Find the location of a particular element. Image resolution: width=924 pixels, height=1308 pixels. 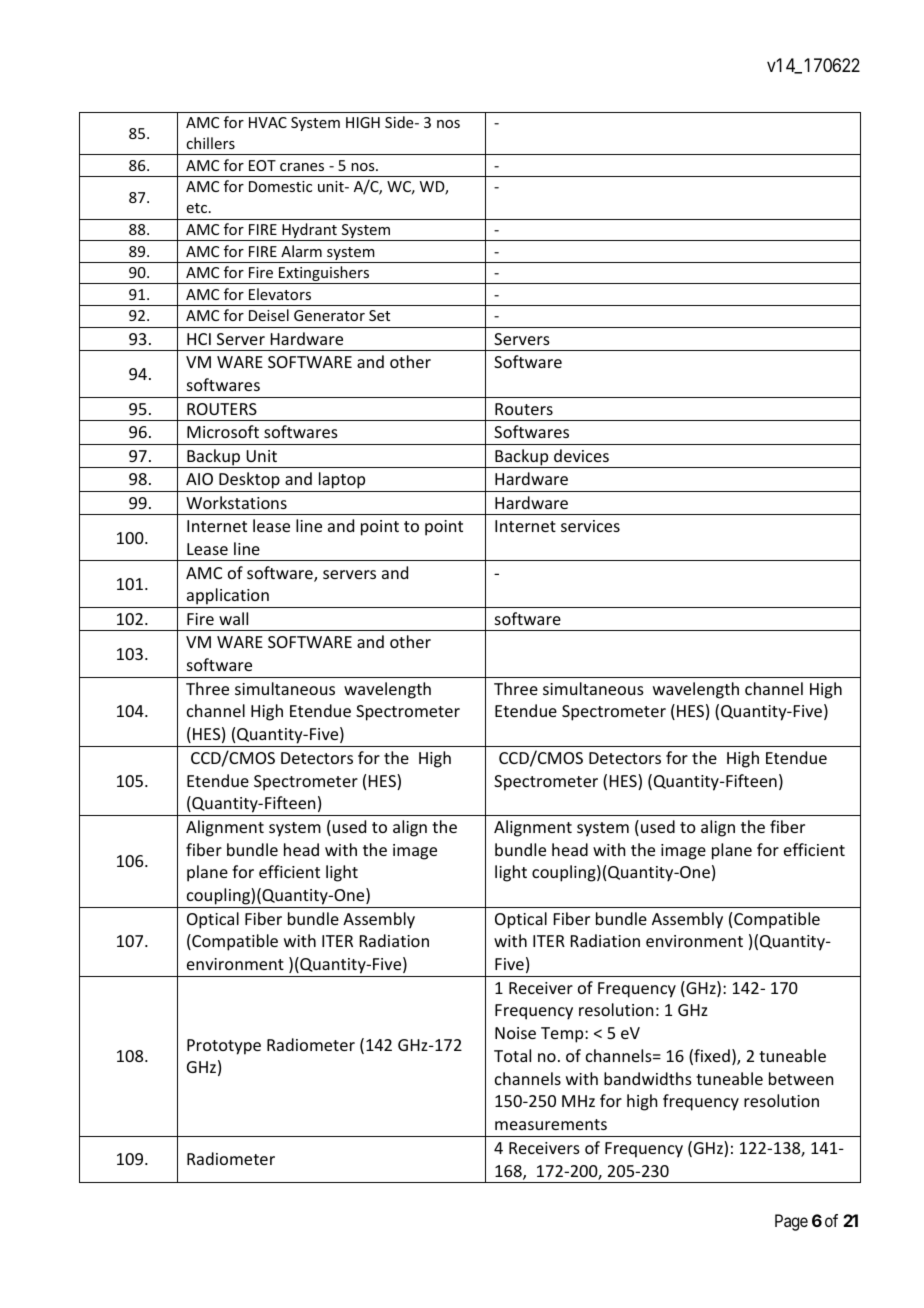

EOT is located at coordinates (262, 165).
